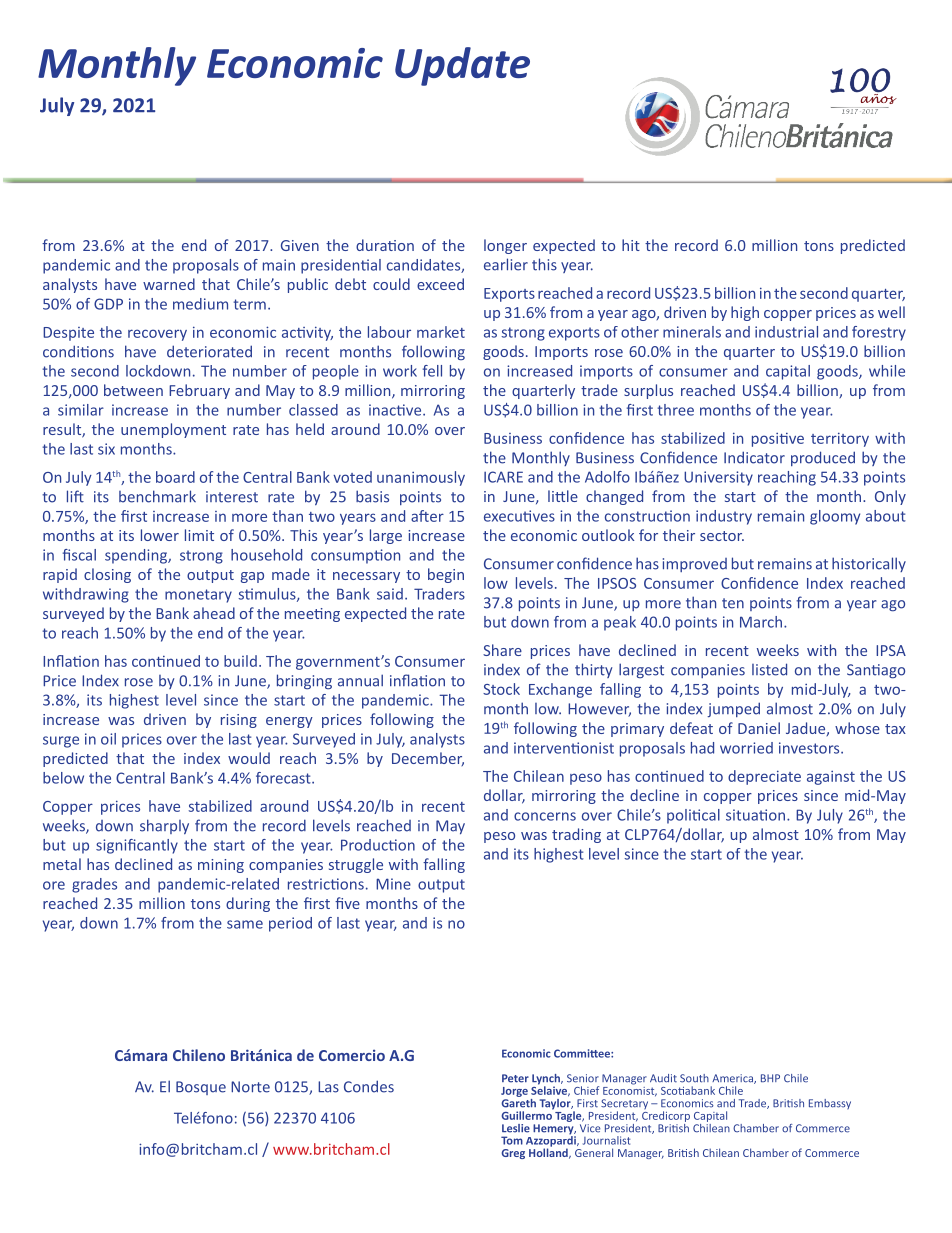  What do you see at coordinates (239, 721) in the screenshot?
I see `rising` at bounding box center [239, 721].
